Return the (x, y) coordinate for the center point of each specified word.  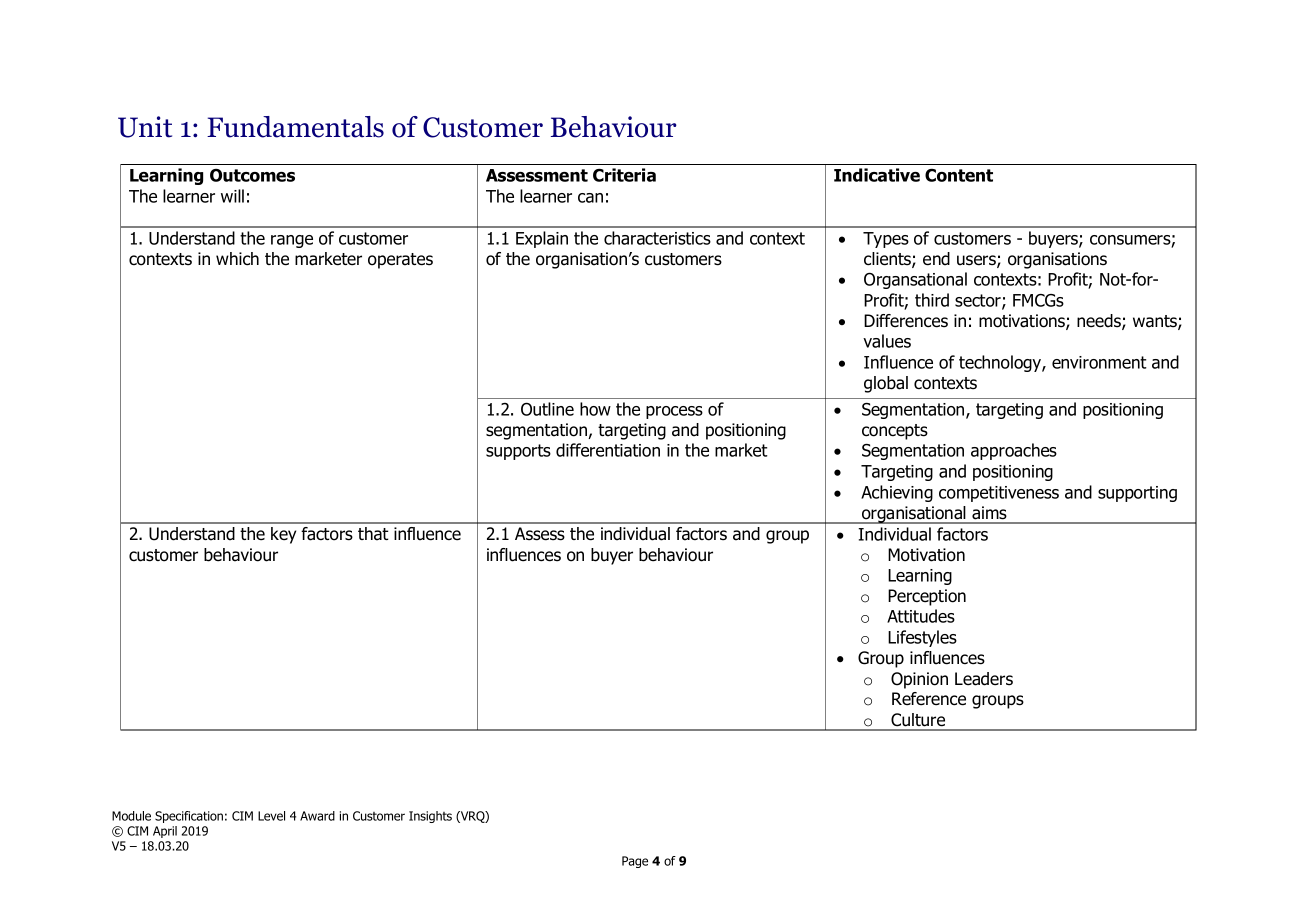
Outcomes (252, 175)
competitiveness (999, 494)
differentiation (608, 450)
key (283, 535)
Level (271, 816)
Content (959, 175)
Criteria (624, 175)
